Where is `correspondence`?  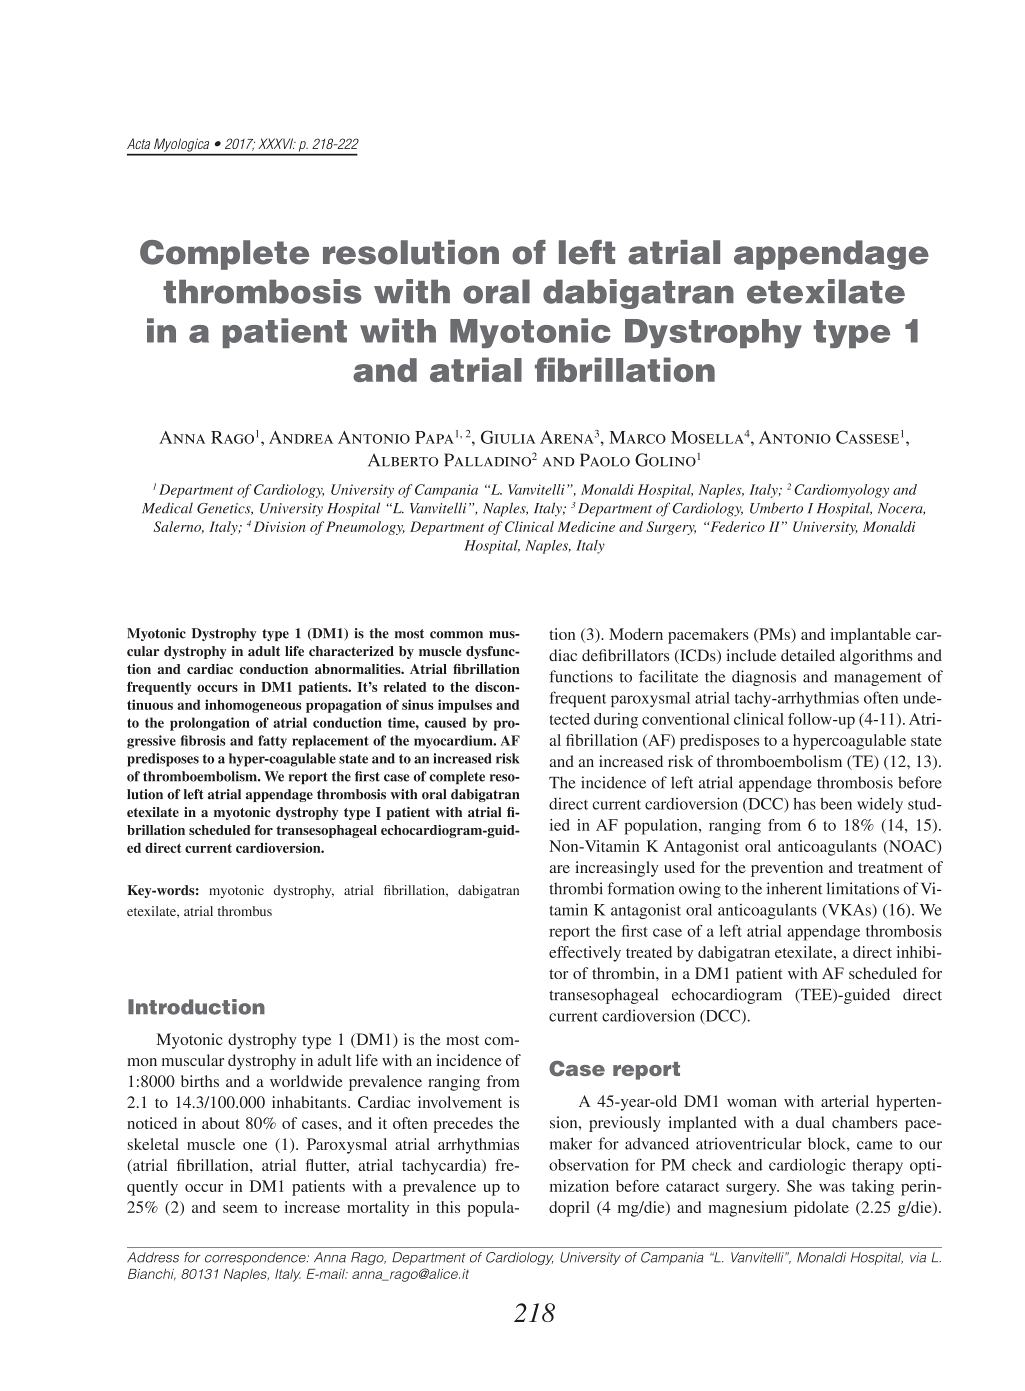
correspondence is located at coordinates (256, 1258).
